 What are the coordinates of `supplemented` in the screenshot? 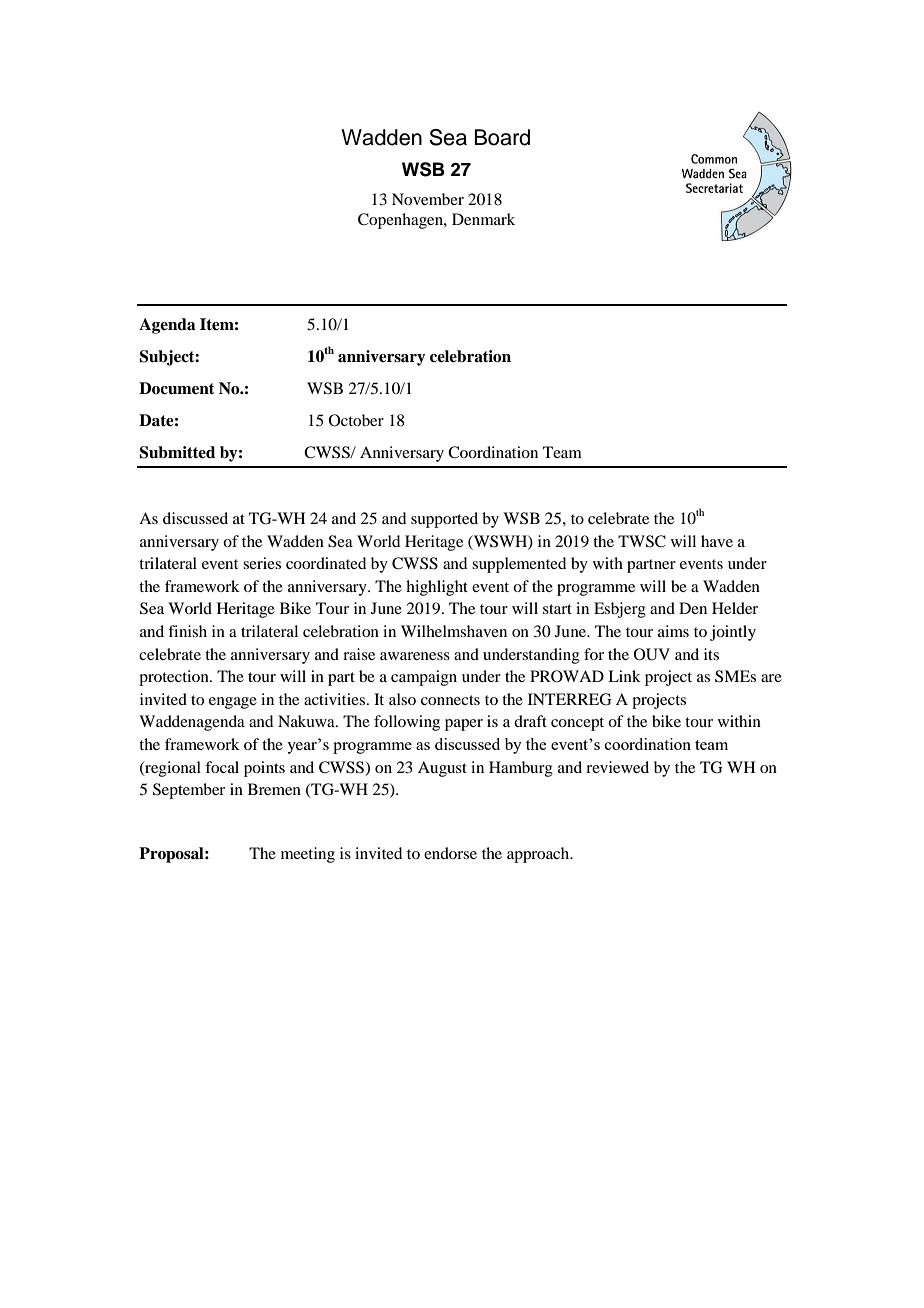 It's located at (519, 565).
